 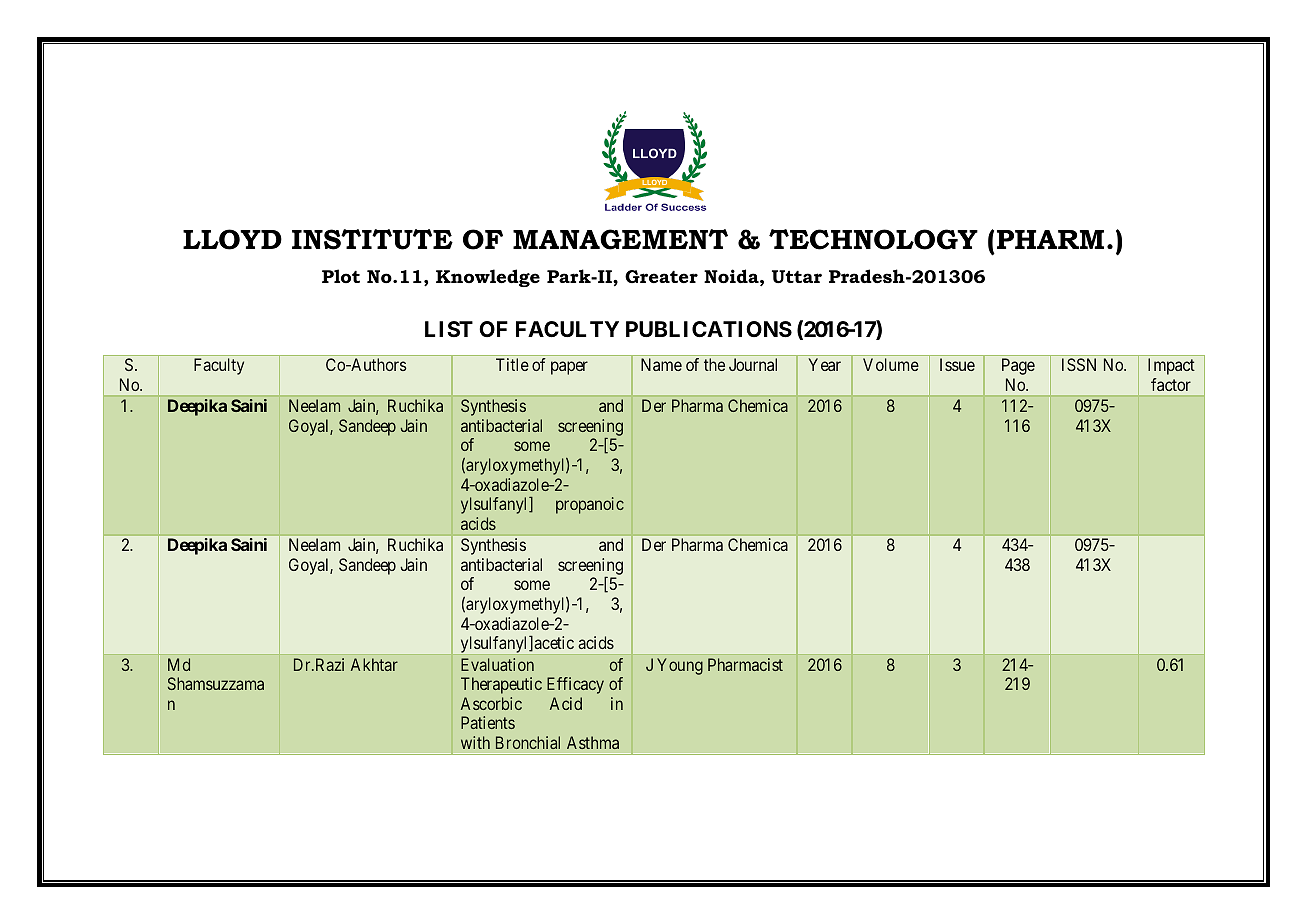 I want to click on factor, so click(x=1171, y=384).
